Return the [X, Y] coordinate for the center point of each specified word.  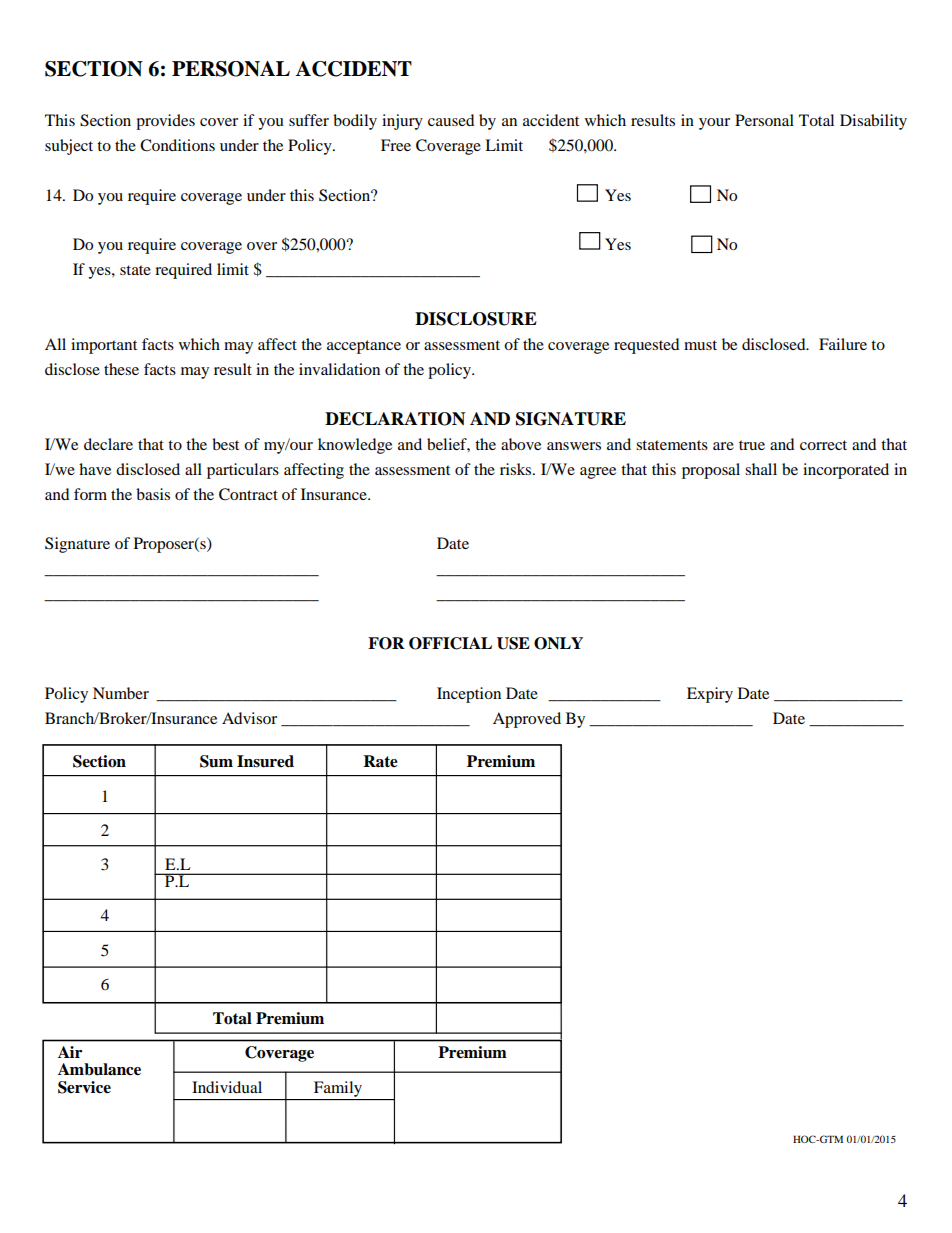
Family [338, 1089]
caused [451, 120]
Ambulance [99, 1069]
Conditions [177, 145]
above [521, 444]
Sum [216, 761]
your [714, 124]
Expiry [710, 695]
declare [108, 444]
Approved [527, 720]
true [752, 445]
